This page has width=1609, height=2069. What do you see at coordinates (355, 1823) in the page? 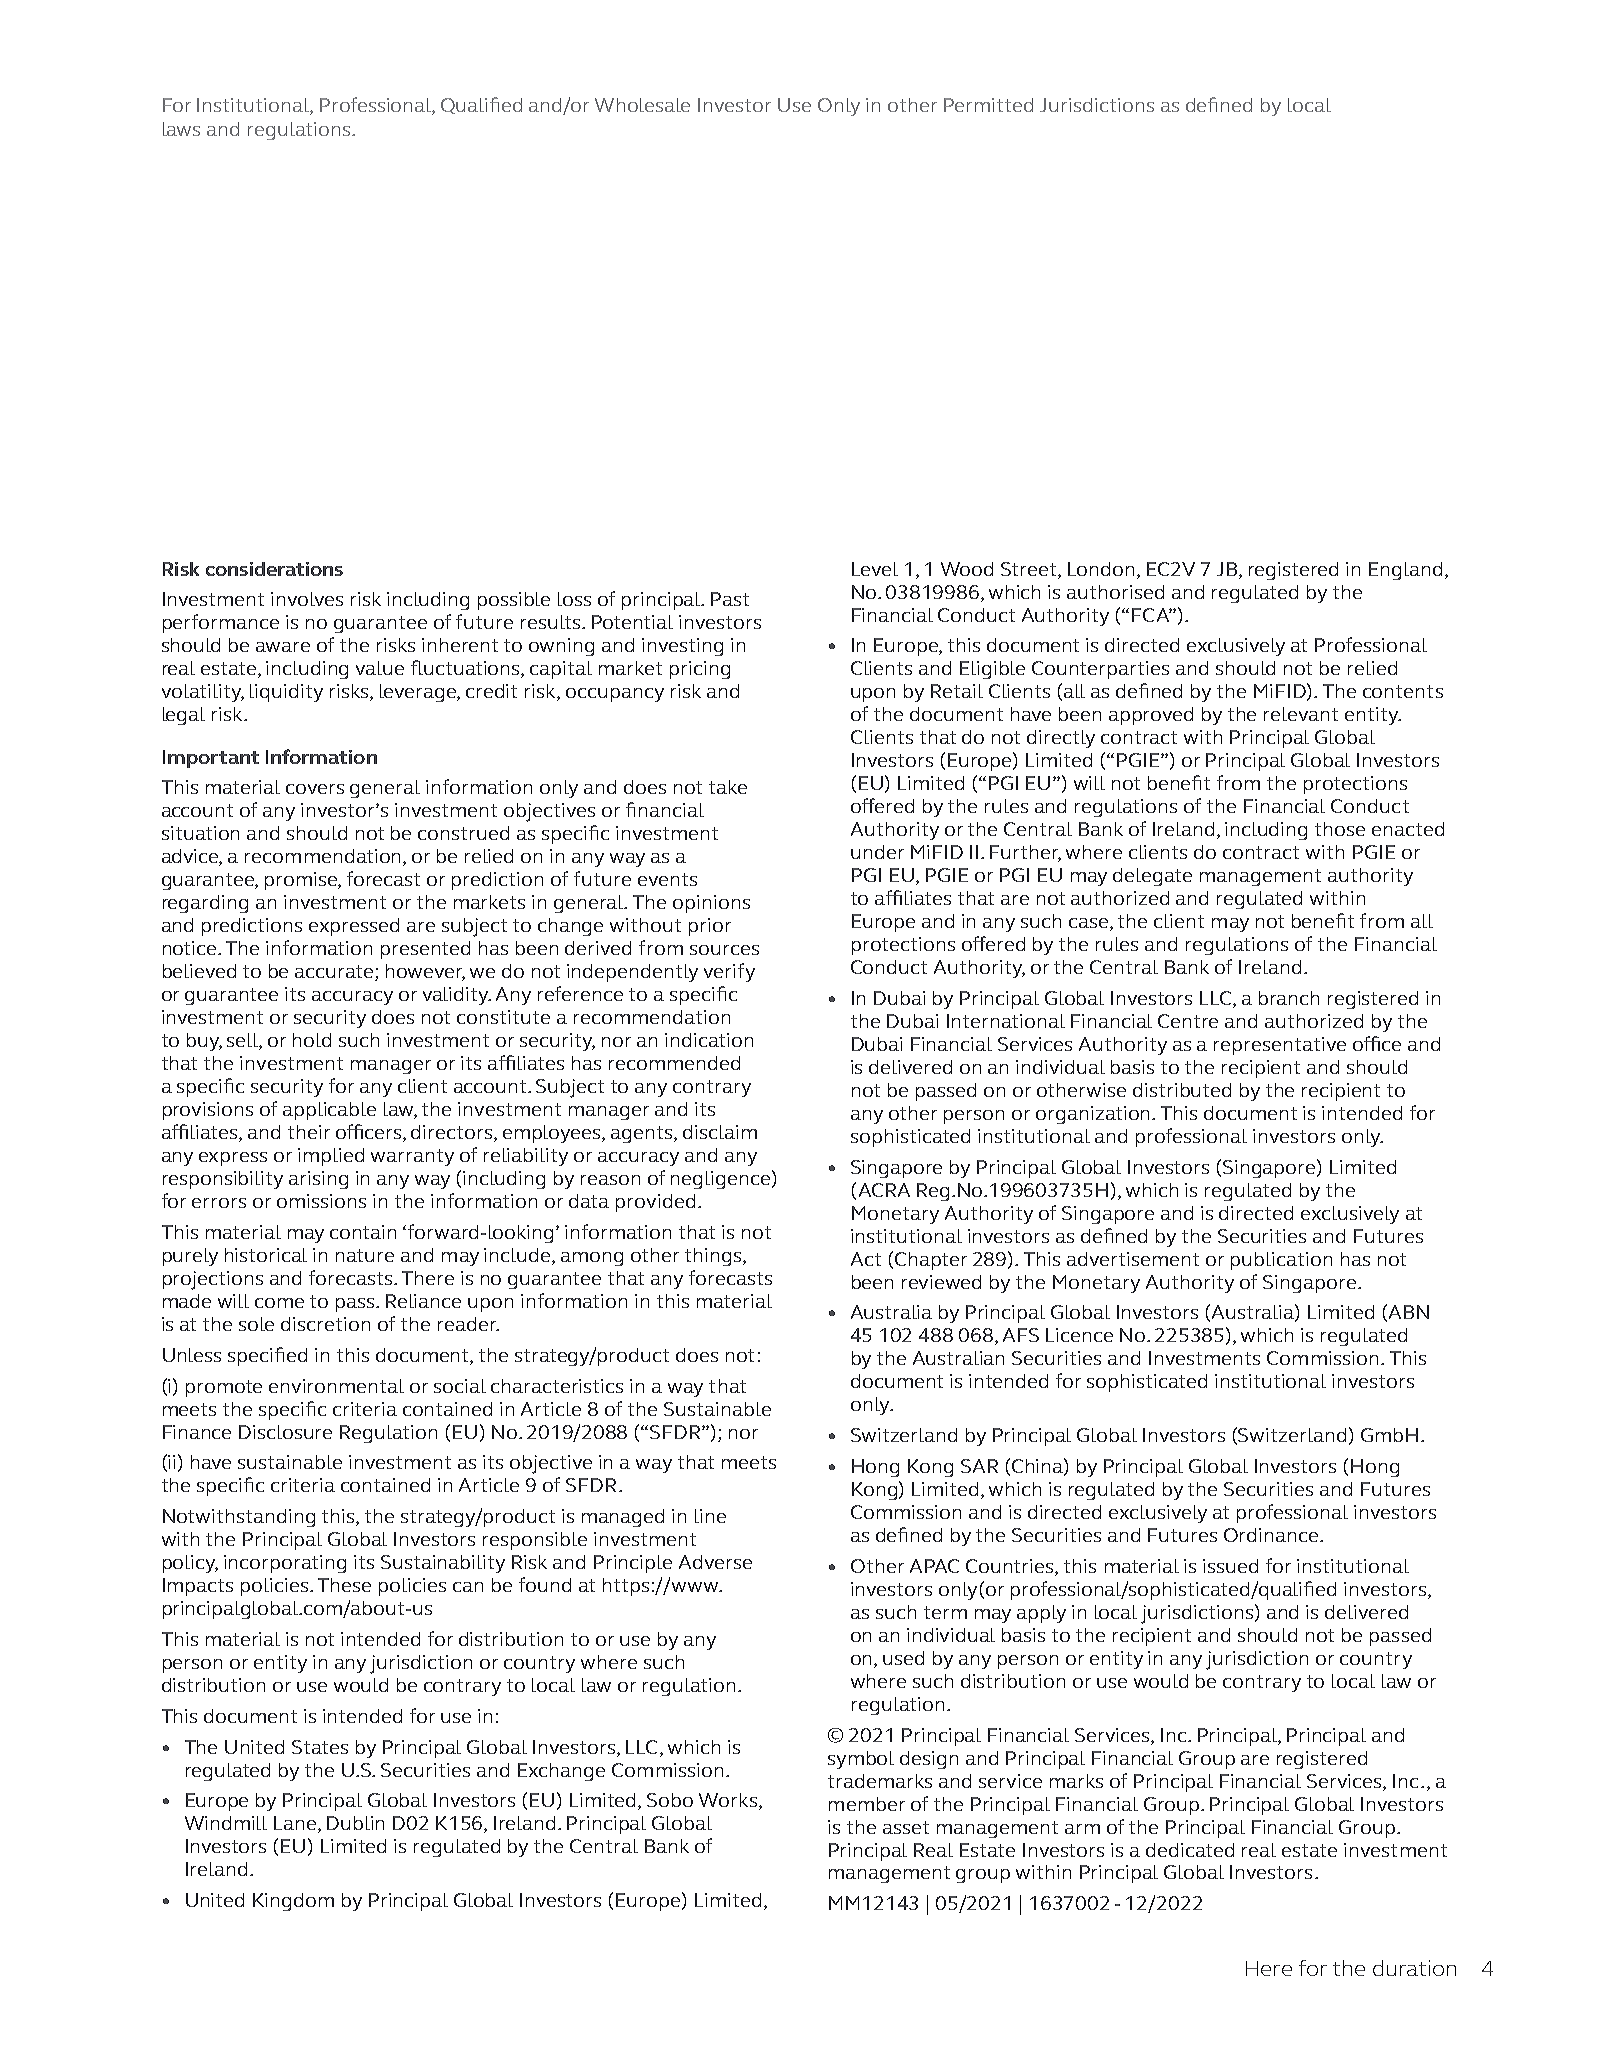
I see `Dublin` at bounding box center [355, 1823].
